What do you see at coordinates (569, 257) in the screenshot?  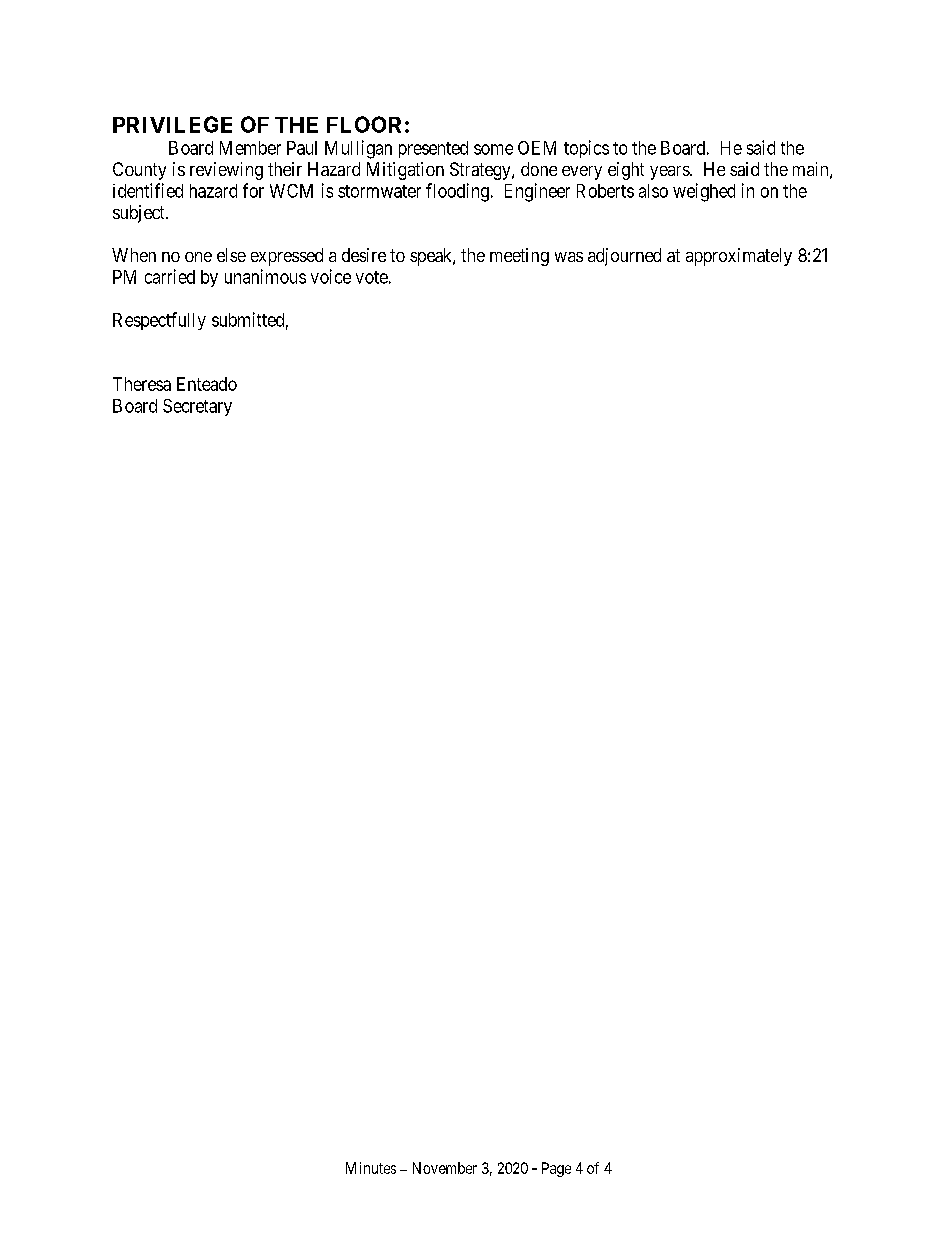 I see `was` at bounding box center [569, 257].
